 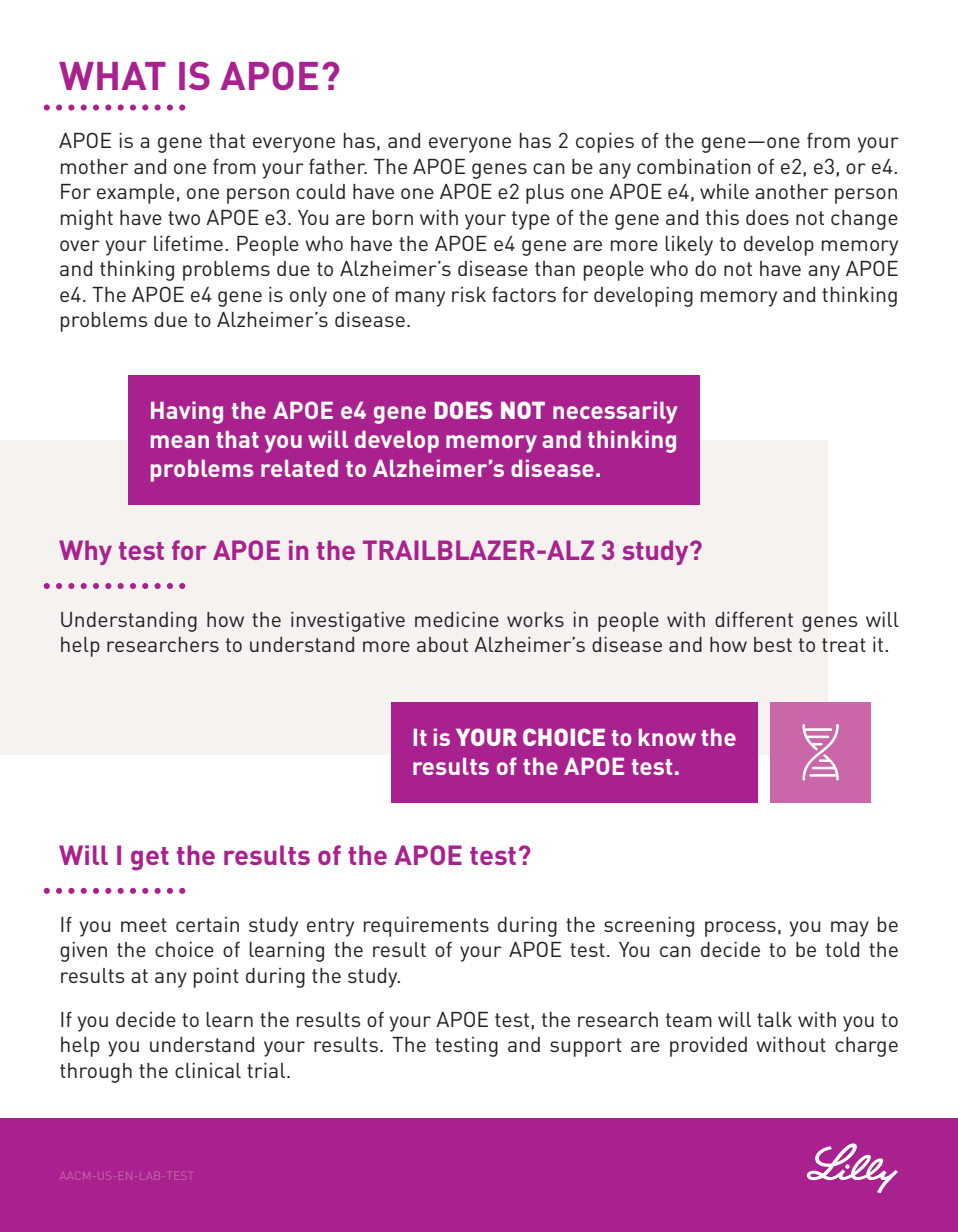 I want to click on talk, so click(x=774, y=1019).
